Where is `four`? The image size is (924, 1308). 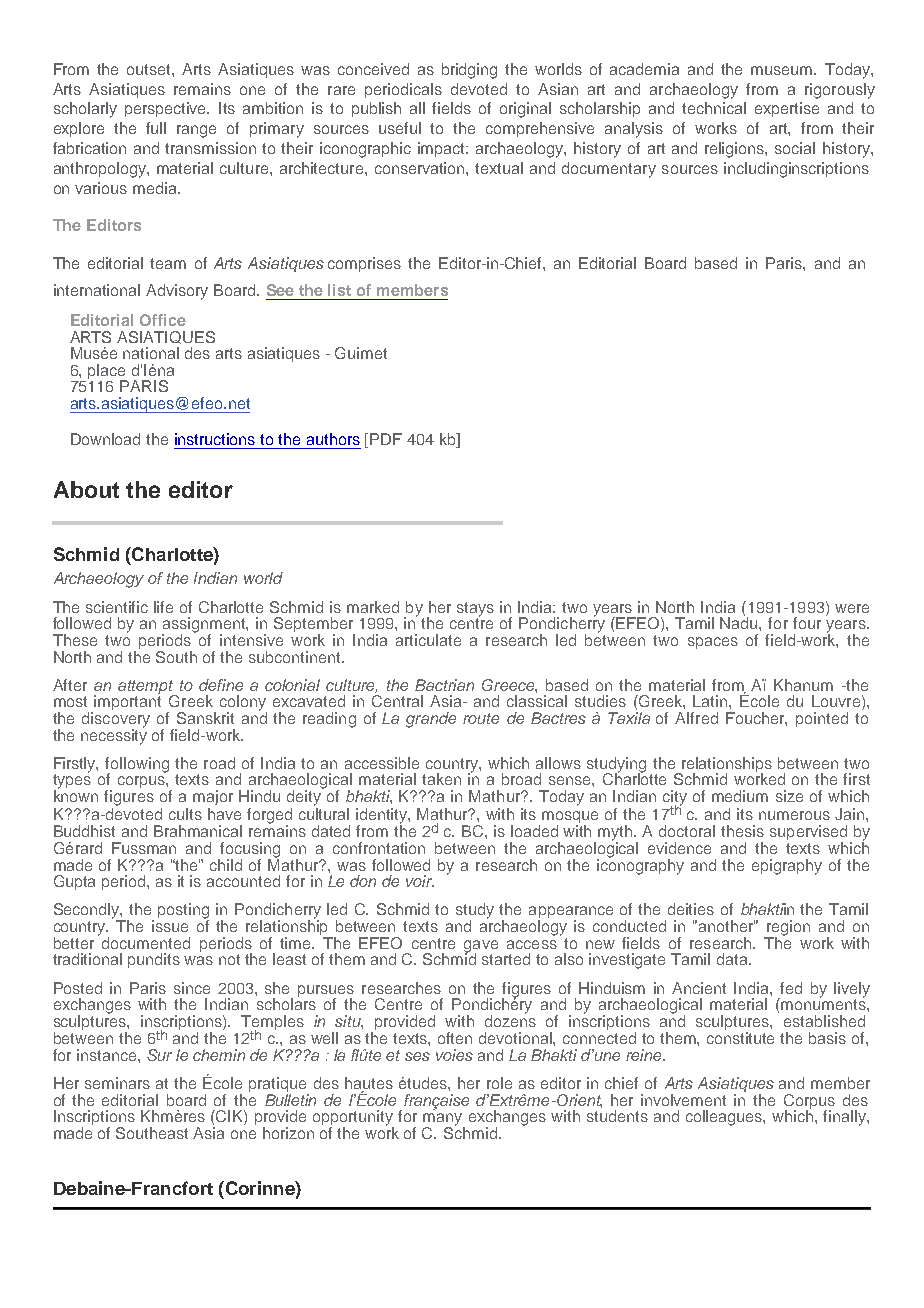
four is located at coordinates (807, 623).
